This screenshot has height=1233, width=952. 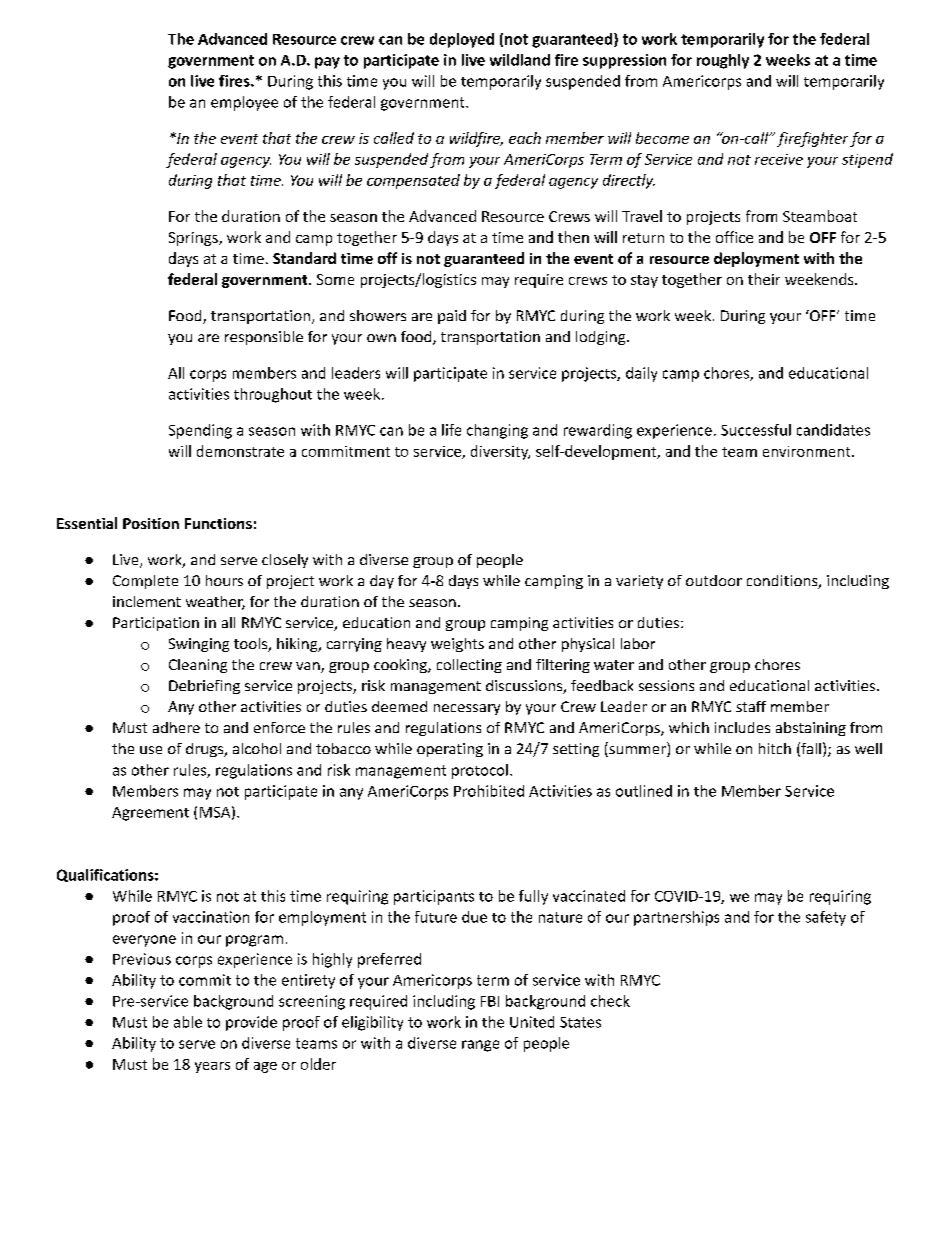 I want to click on staff, so click(x=751, y=706).
